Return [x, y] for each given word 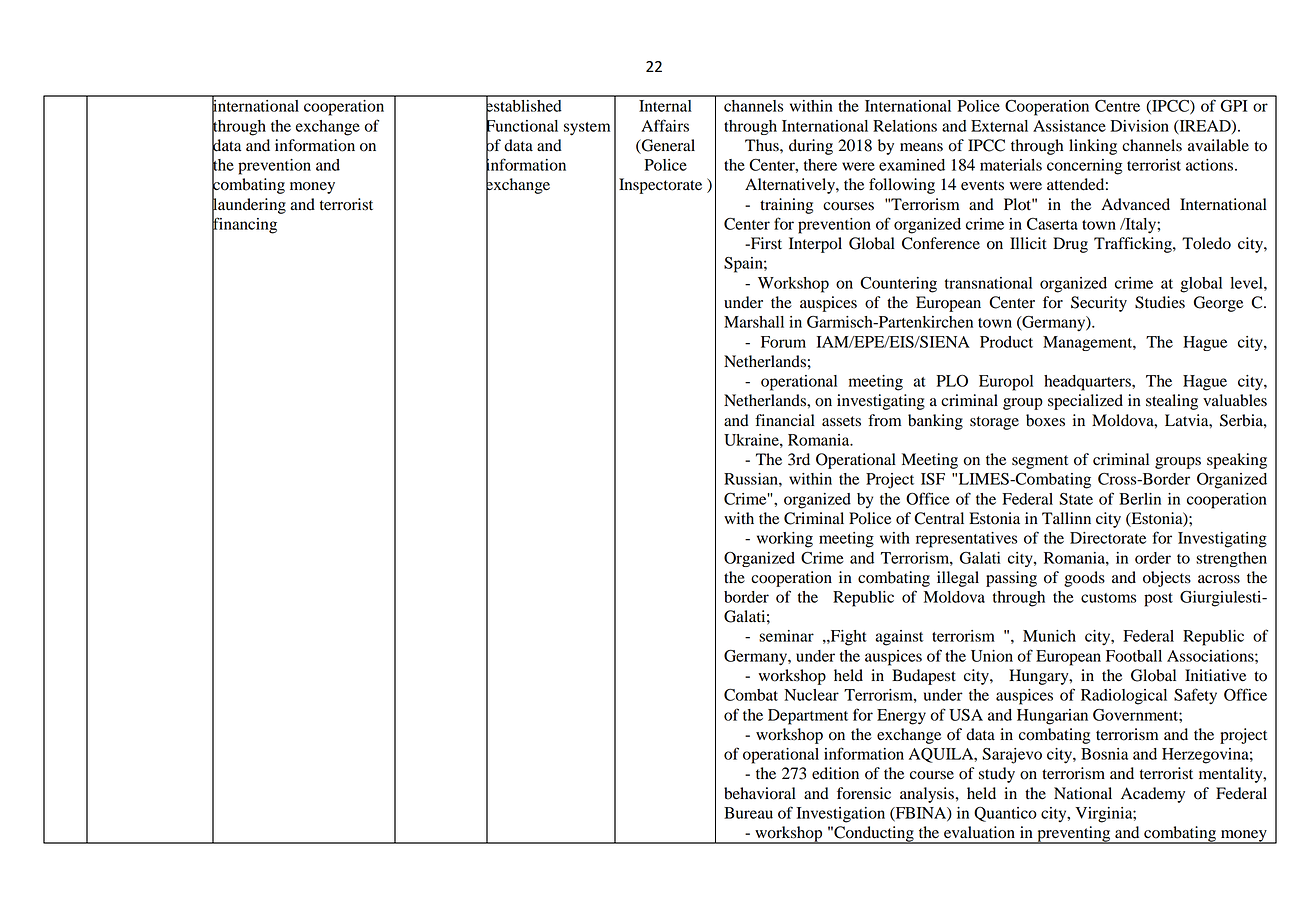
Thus [763, 145]
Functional [522, 125]
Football [1134, 656]
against [899, 638]
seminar [786, 636]
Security [1099, 304]
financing [244, 225]
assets [841, 421]
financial [785, 420]
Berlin [1140, 499]
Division [1139, 126]
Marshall [754, 322]
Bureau [748, 813]
